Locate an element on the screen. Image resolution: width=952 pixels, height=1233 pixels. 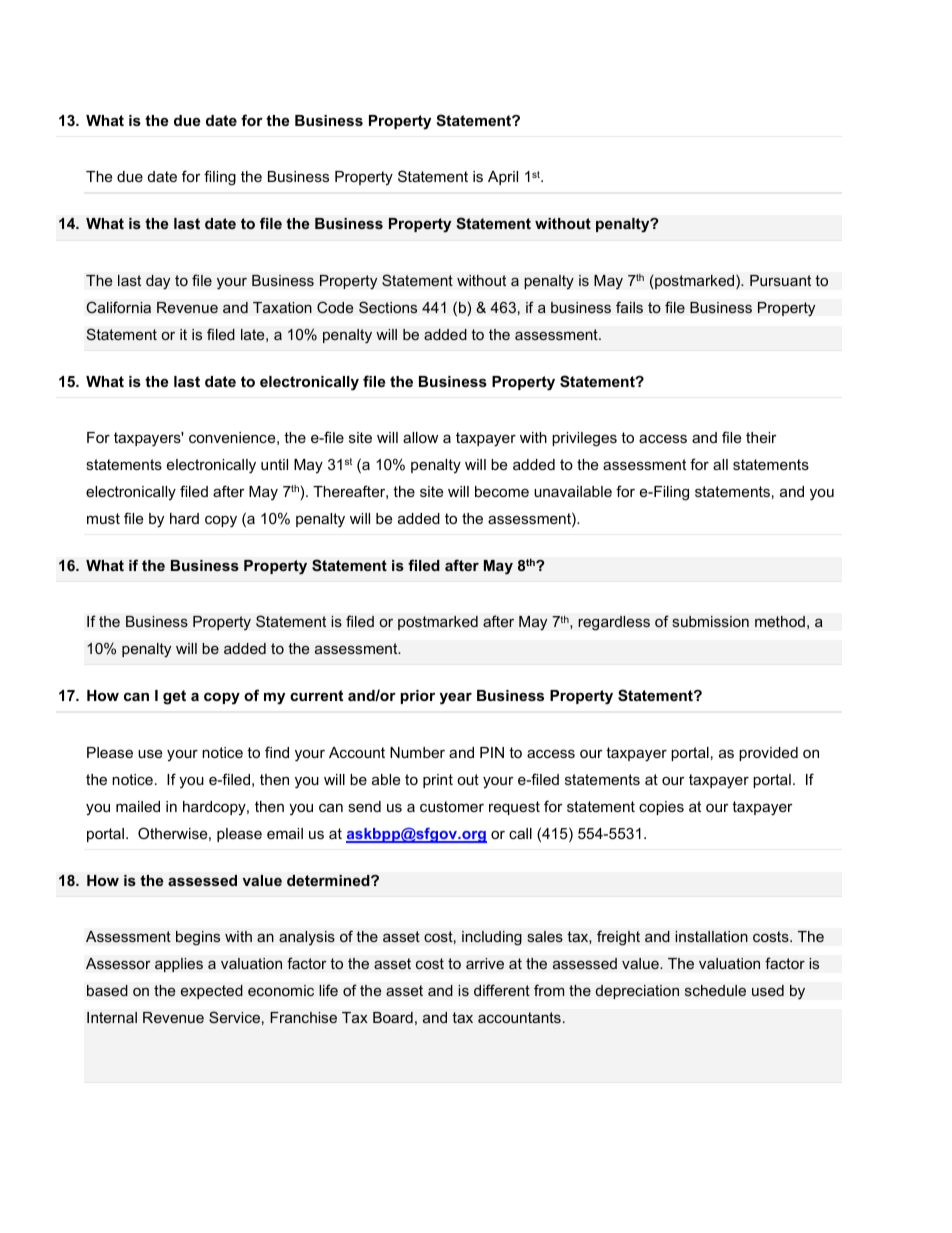
Pursuant is located at coordinates (780, 280).
